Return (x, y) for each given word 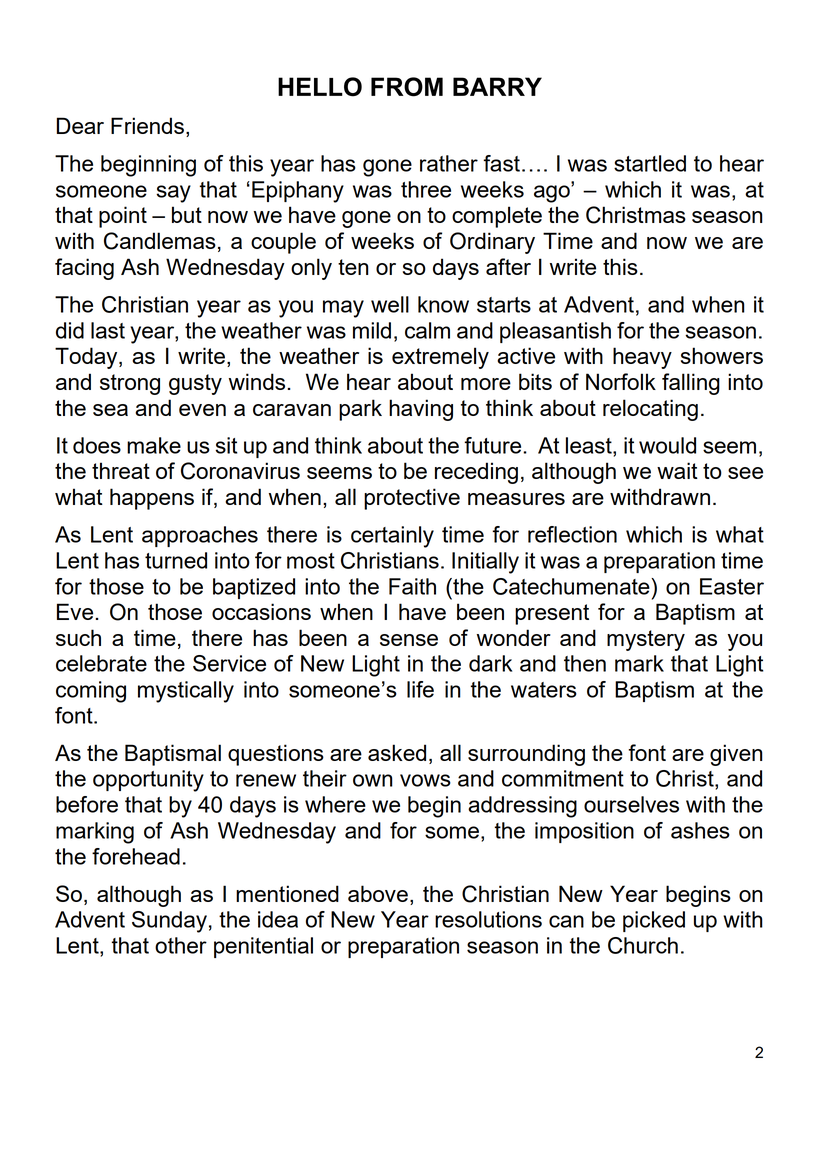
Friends (147, 125)
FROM (407, 87)
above (378, 893)
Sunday (169, 922)
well (390, 304)
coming (91, 692)
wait (677, 470)
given (736, 755)
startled (650, 163)
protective (412, 499)
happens (152, 499)
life (420, 689)
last (108, 330)
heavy (642, 358)
